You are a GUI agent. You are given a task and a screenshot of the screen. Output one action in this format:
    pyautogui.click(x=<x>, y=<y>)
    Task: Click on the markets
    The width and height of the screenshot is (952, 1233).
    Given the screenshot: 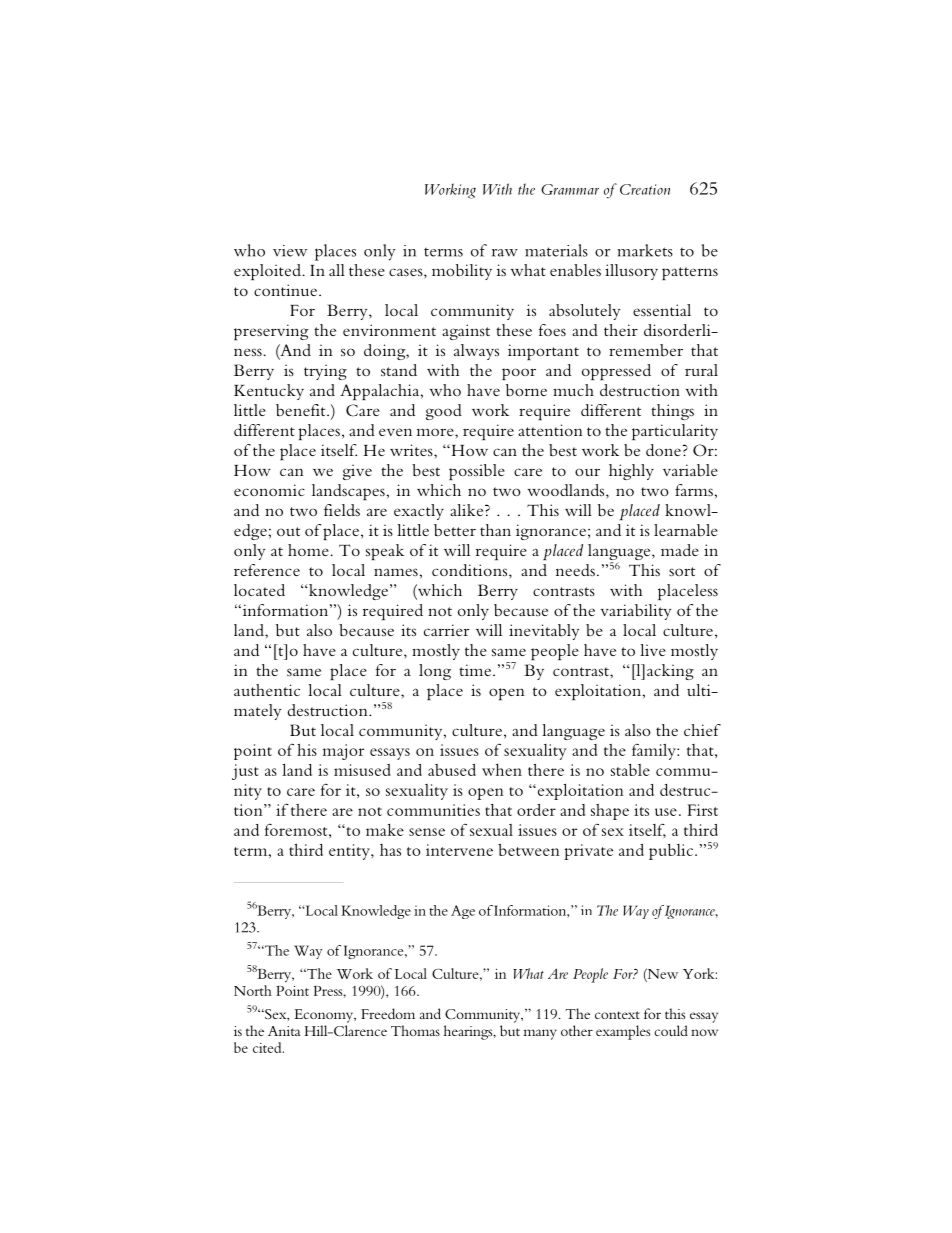 What is the action you would take?
    pyautogui.click(x=645, y=250)
